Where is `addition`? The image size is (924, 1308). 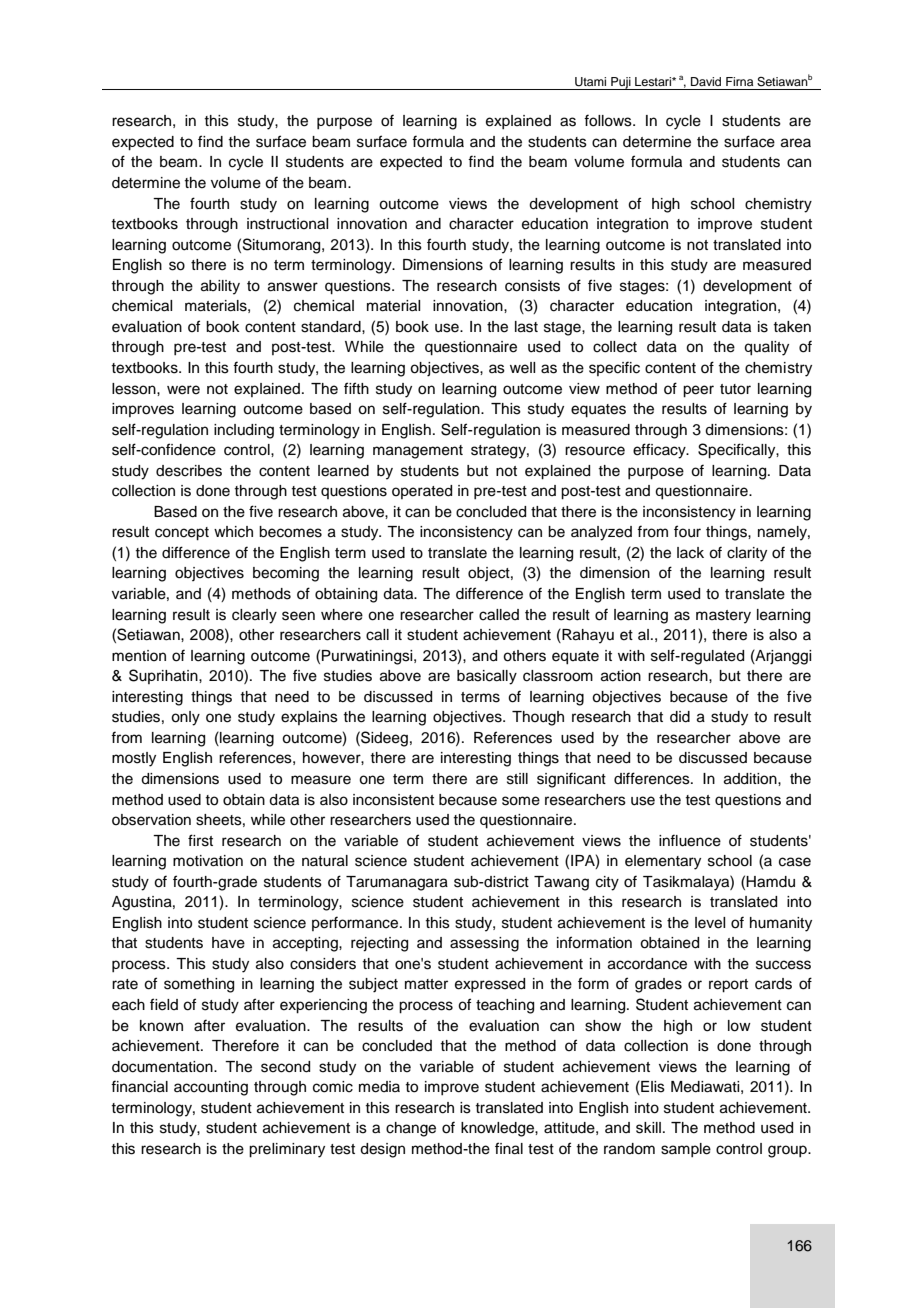
addition is located at coordinates (751, 779).
